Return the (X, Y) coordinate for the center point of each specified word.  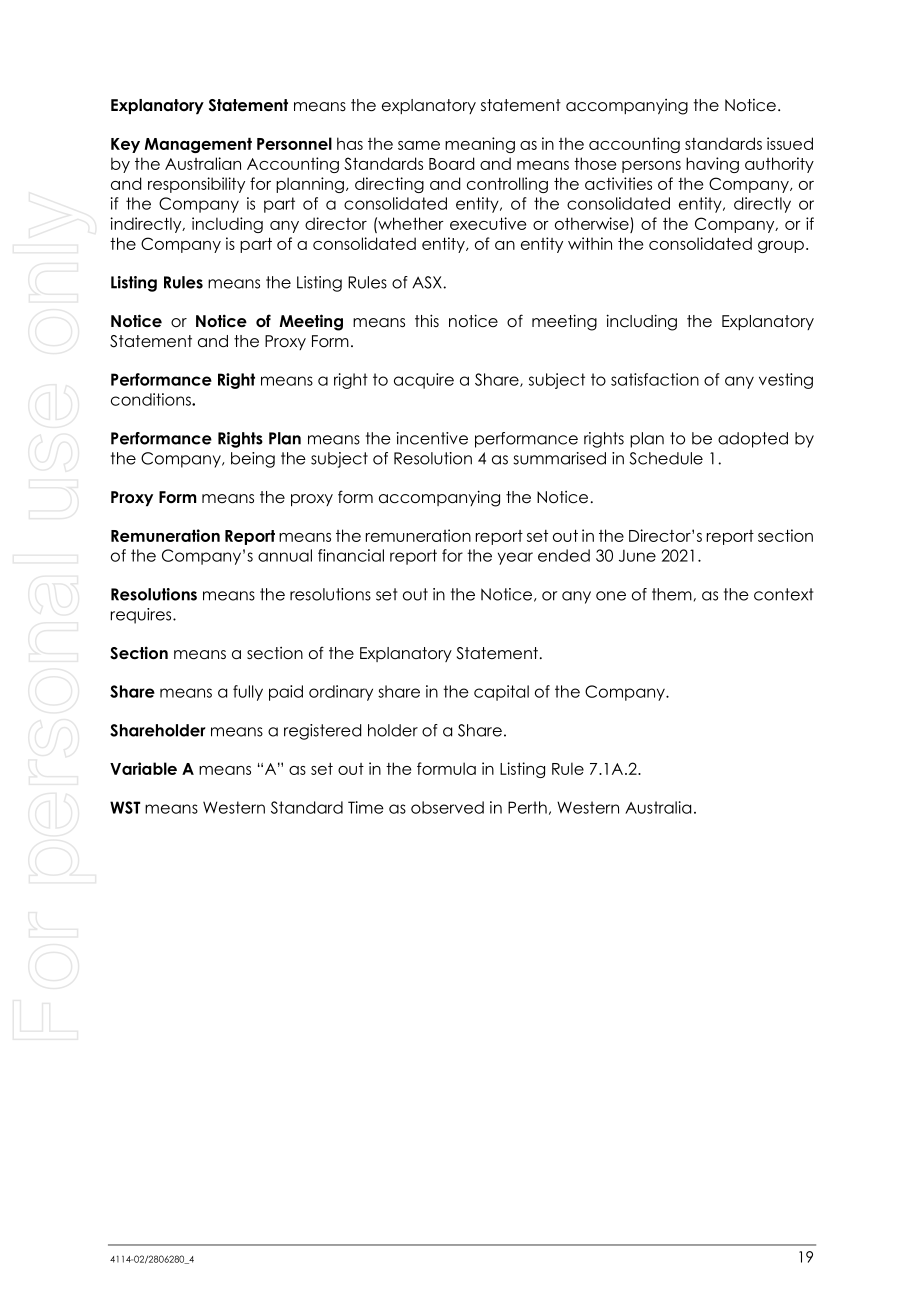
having (712, 165)
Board (451, 163)
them (672, 594)
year (515, 558)
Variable (143, 768)
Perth (527, 807)
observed (447, 807)
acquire (424, 381)
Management (198, 145)
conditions (152, 399)
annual (285, 555)
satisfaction (655, 379)
